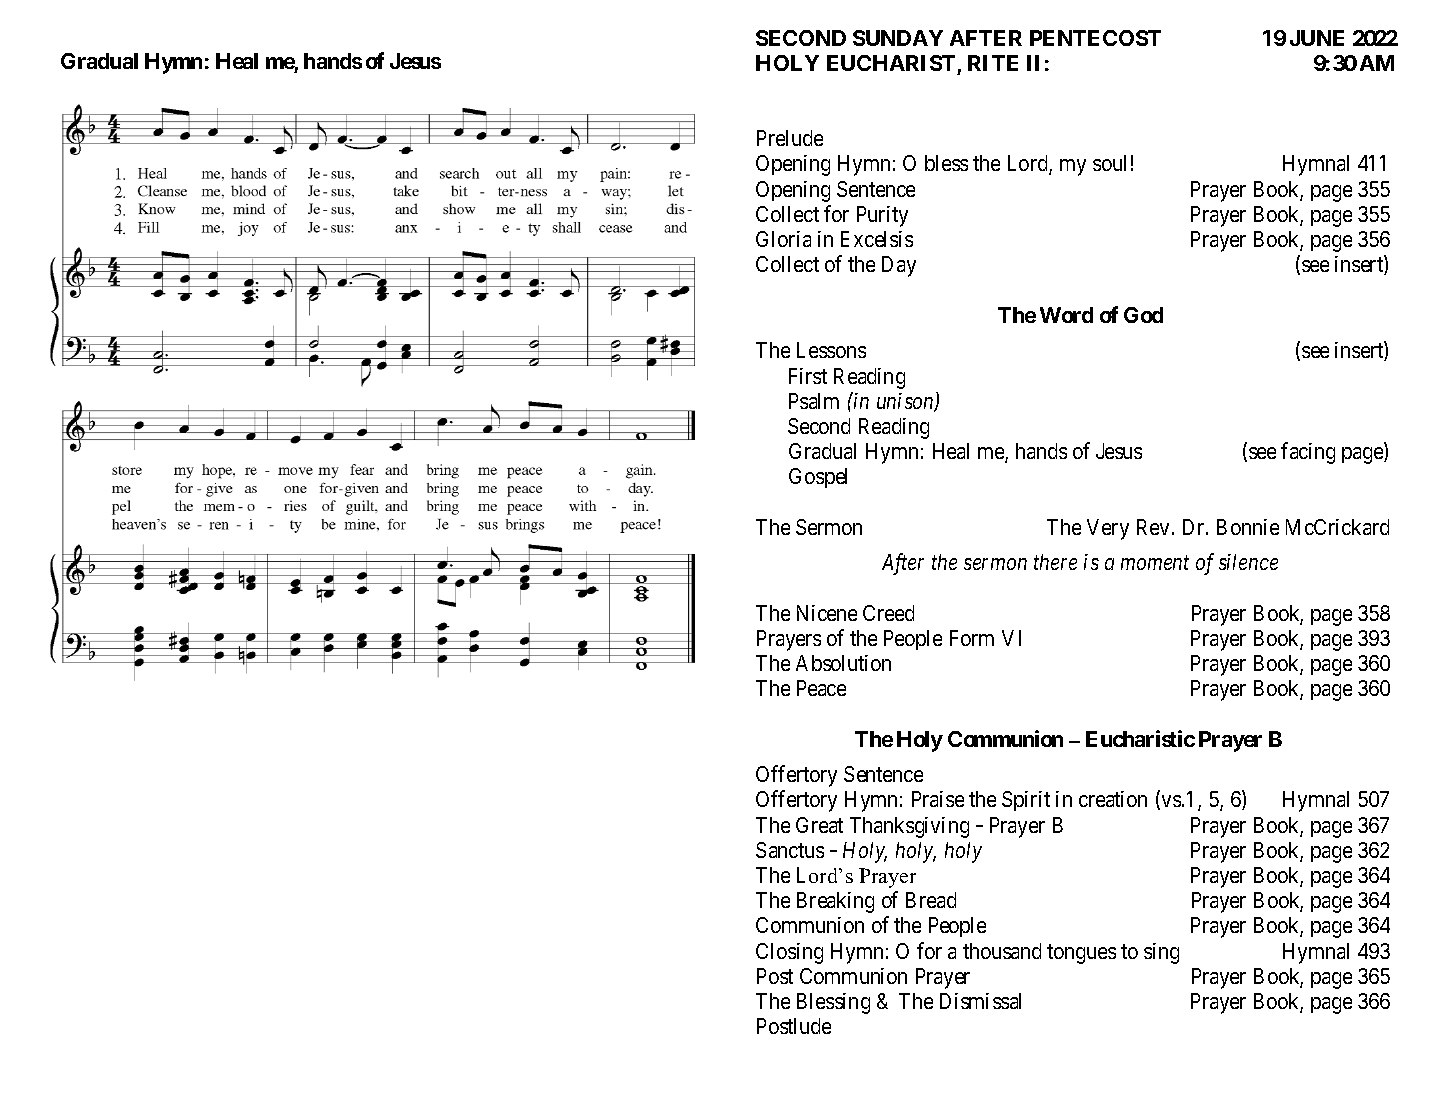 This screenshot has height=1117, width=1446. What do you see at coordinates (1095, 38) in the screenshot?
I see `PENTECOST` at bounding box center [1095, 38].
